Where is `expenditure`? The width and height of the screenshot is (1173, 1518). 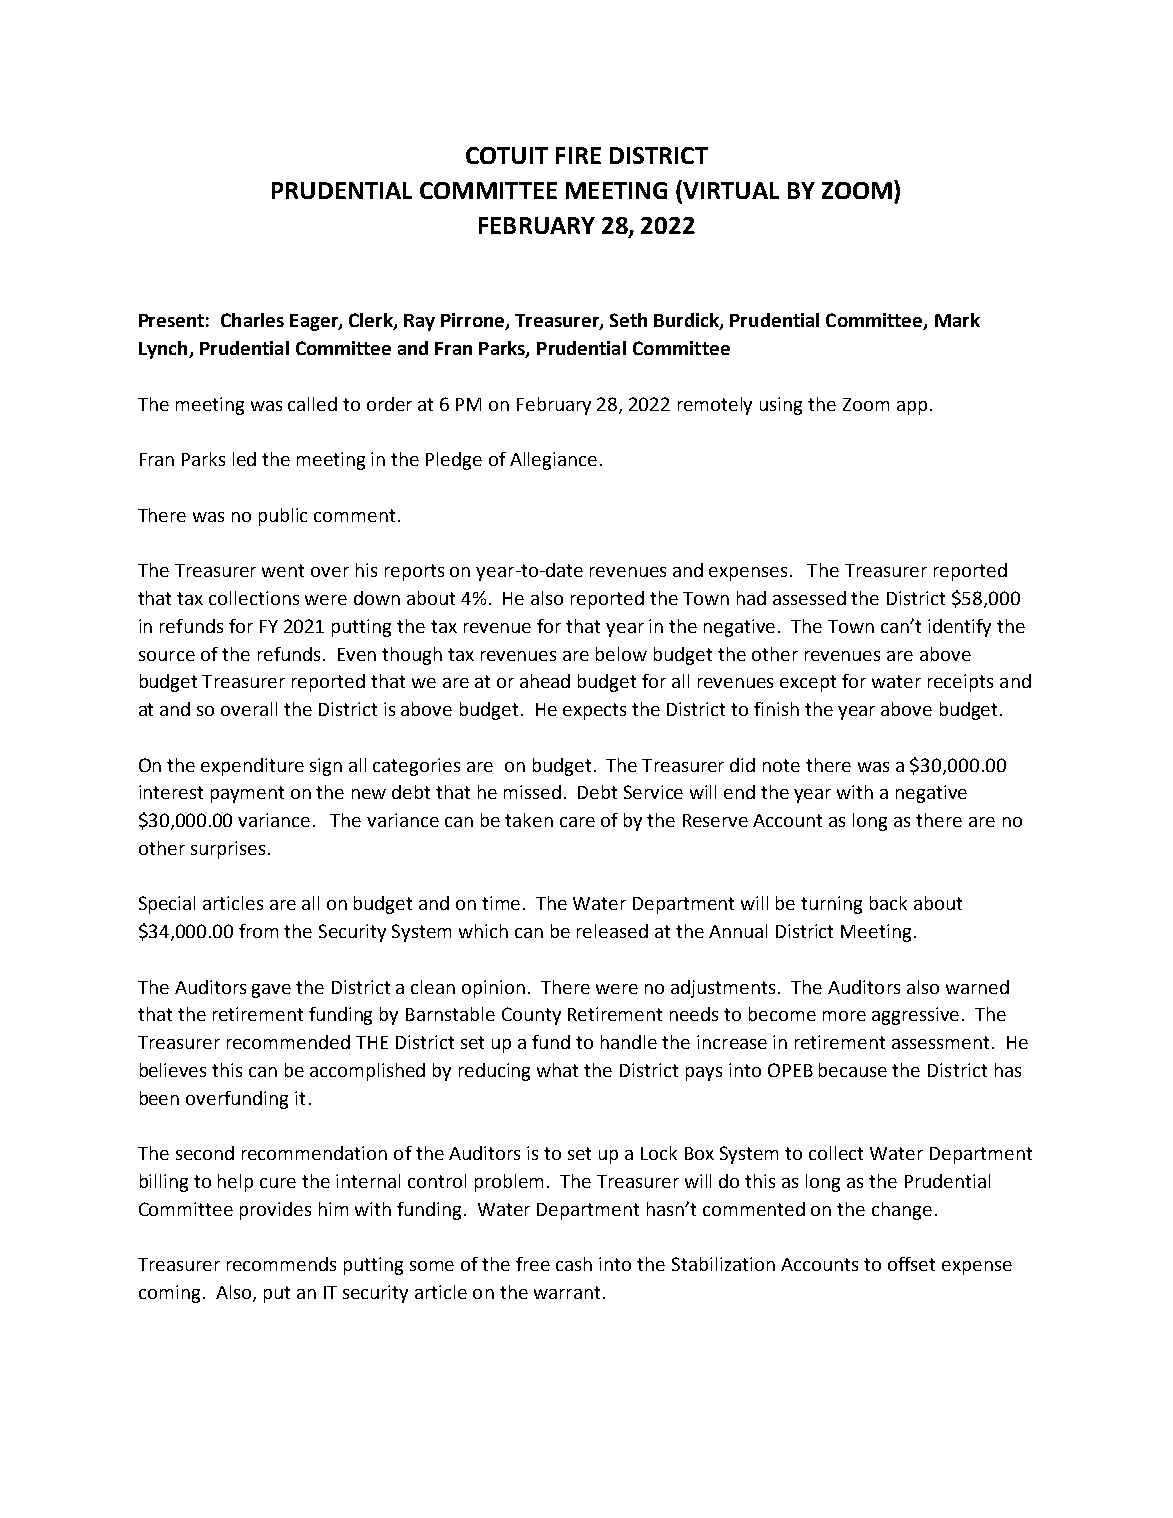 expenditure is located at coordinates (252, 767).
